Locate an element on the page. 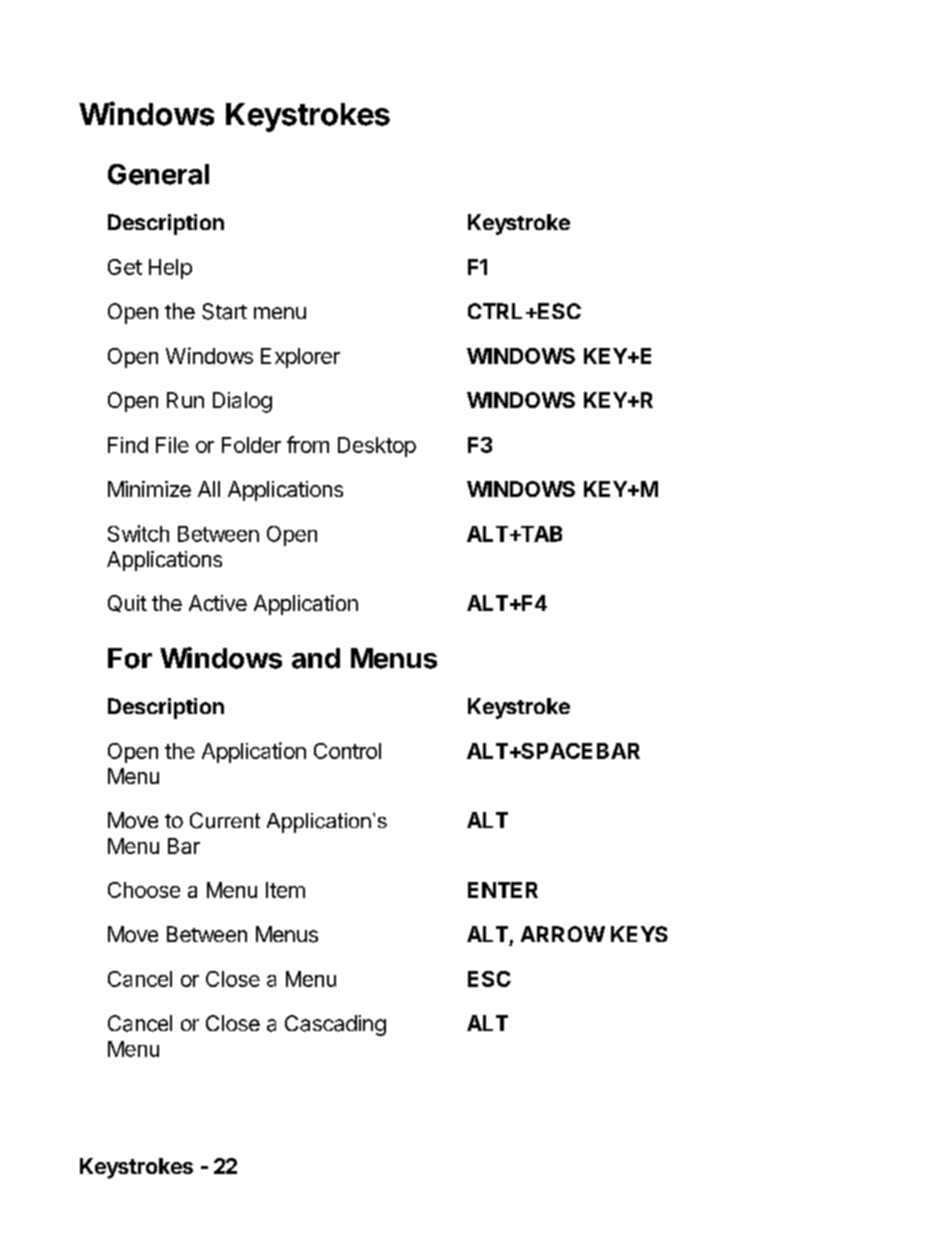  Current is located at coordinates (225, 820).
